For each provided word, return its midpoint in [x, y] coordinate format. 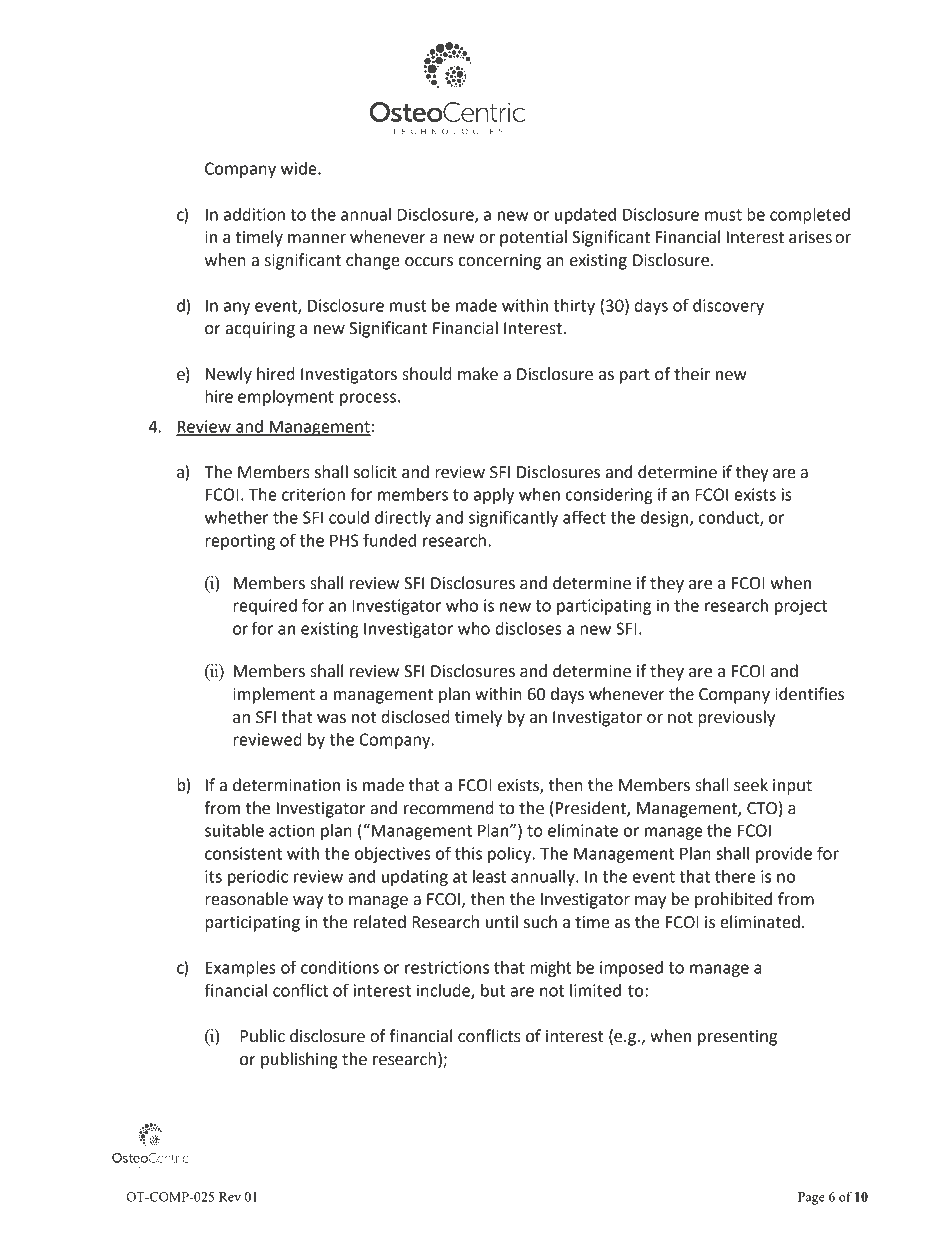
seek [751, 785]
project [801, 607]
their [692, 374]
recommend [449, 808]
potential [533, 238]
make [478, 374]
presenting [737, 1038]
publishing [299, 1060]
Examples [241, 969]
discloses [528, 628]
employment [286, 398]
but [493, 990]
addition [254, 214]
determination [286, 785]
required [265, 607]
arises [810, 237]
